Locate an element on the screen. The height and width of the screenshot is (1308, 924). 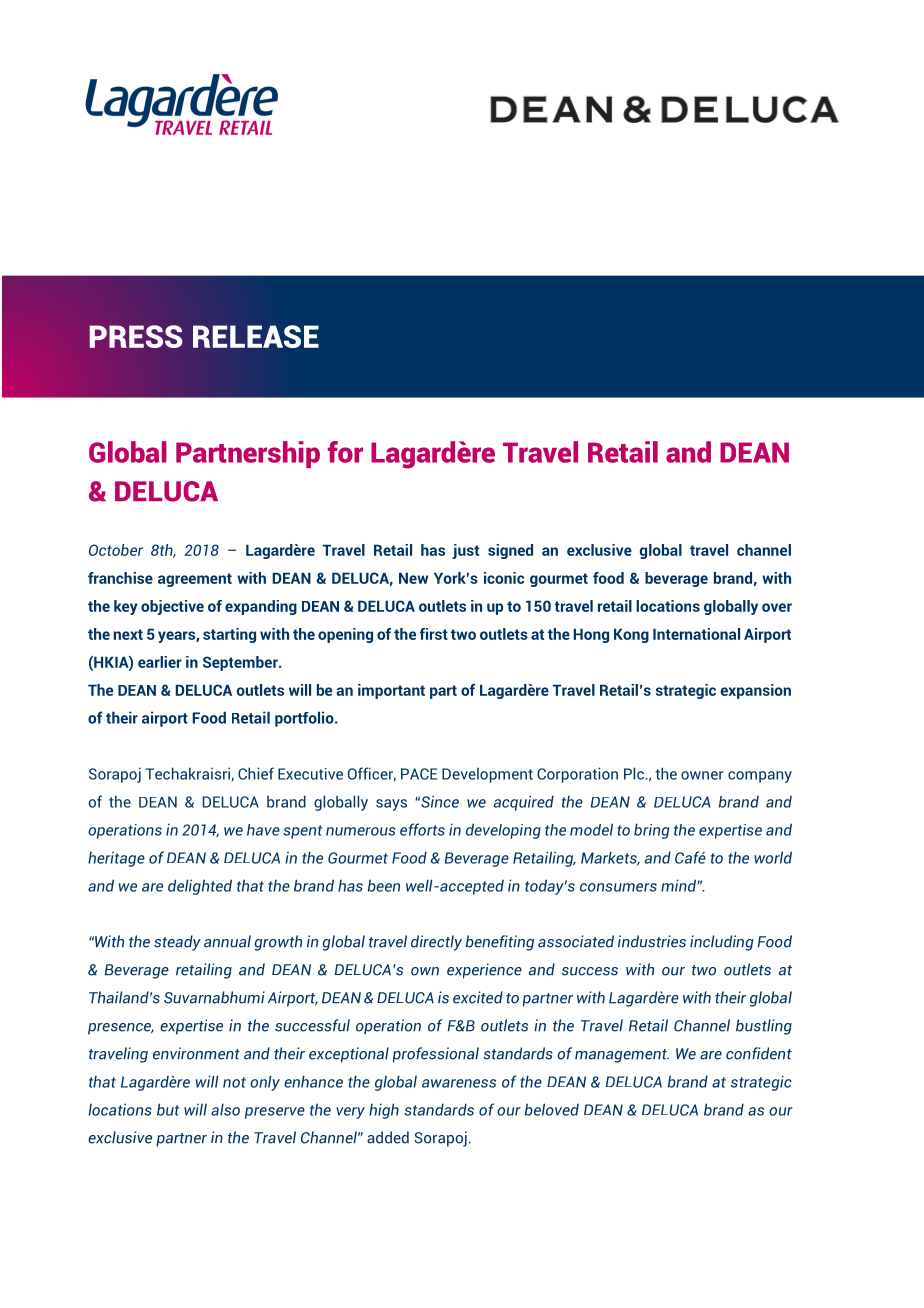
over is located at coordinates (777, 607).
